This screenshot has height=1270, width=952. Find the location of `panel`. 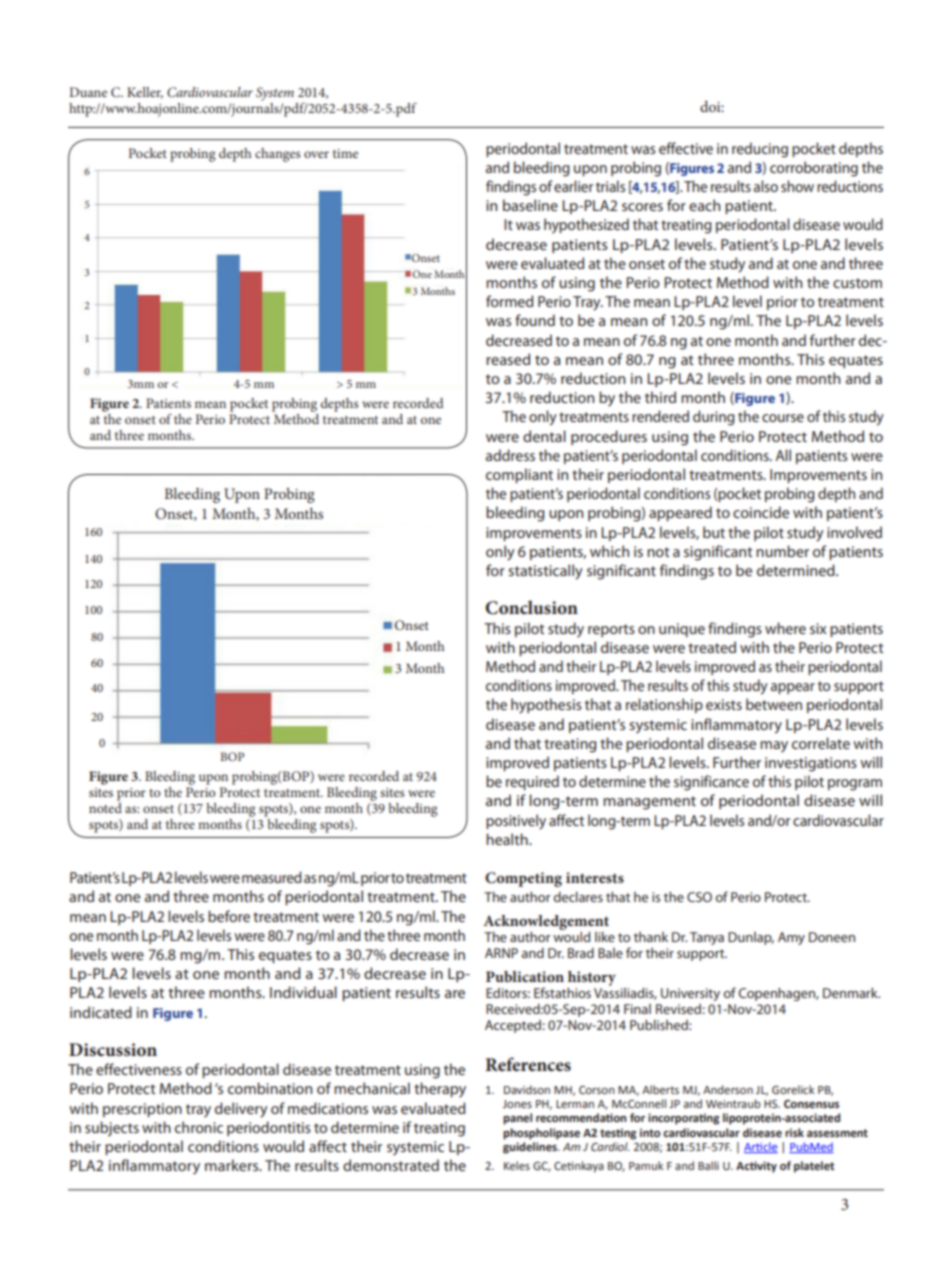

panel is located at coordinates (517, 1119).
